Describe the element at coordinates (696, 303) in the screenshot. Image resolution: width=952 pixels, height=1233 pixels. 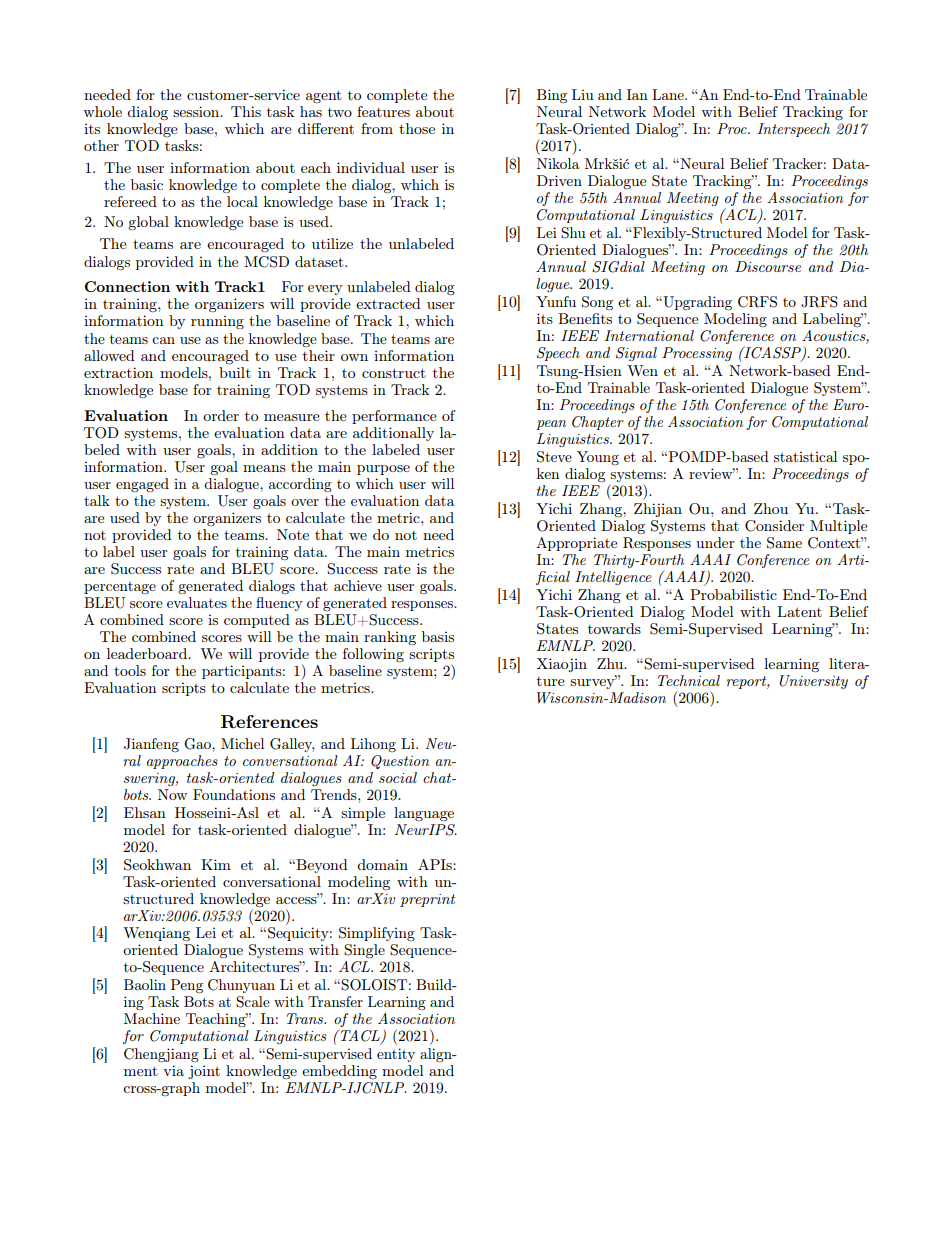
I see `Upgrading` at that location.
